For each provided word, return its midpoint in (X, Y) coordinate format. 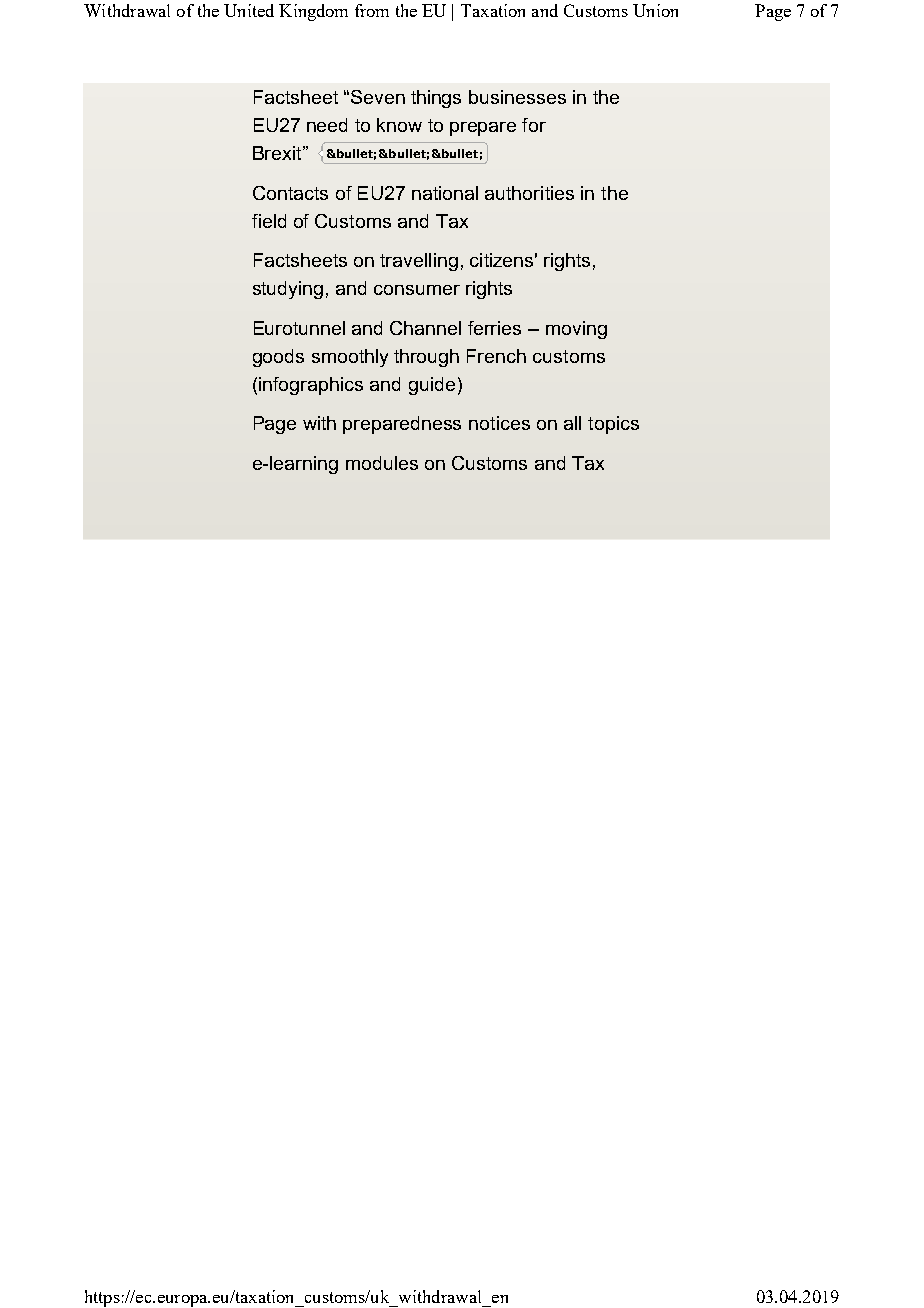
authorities (529, 193)
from (372, 10)
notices (499, 423)
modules (382, 463)
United (249, 10)
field (269, 221)
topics (613, 425)
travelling (419, 262)
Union (655, 10)
